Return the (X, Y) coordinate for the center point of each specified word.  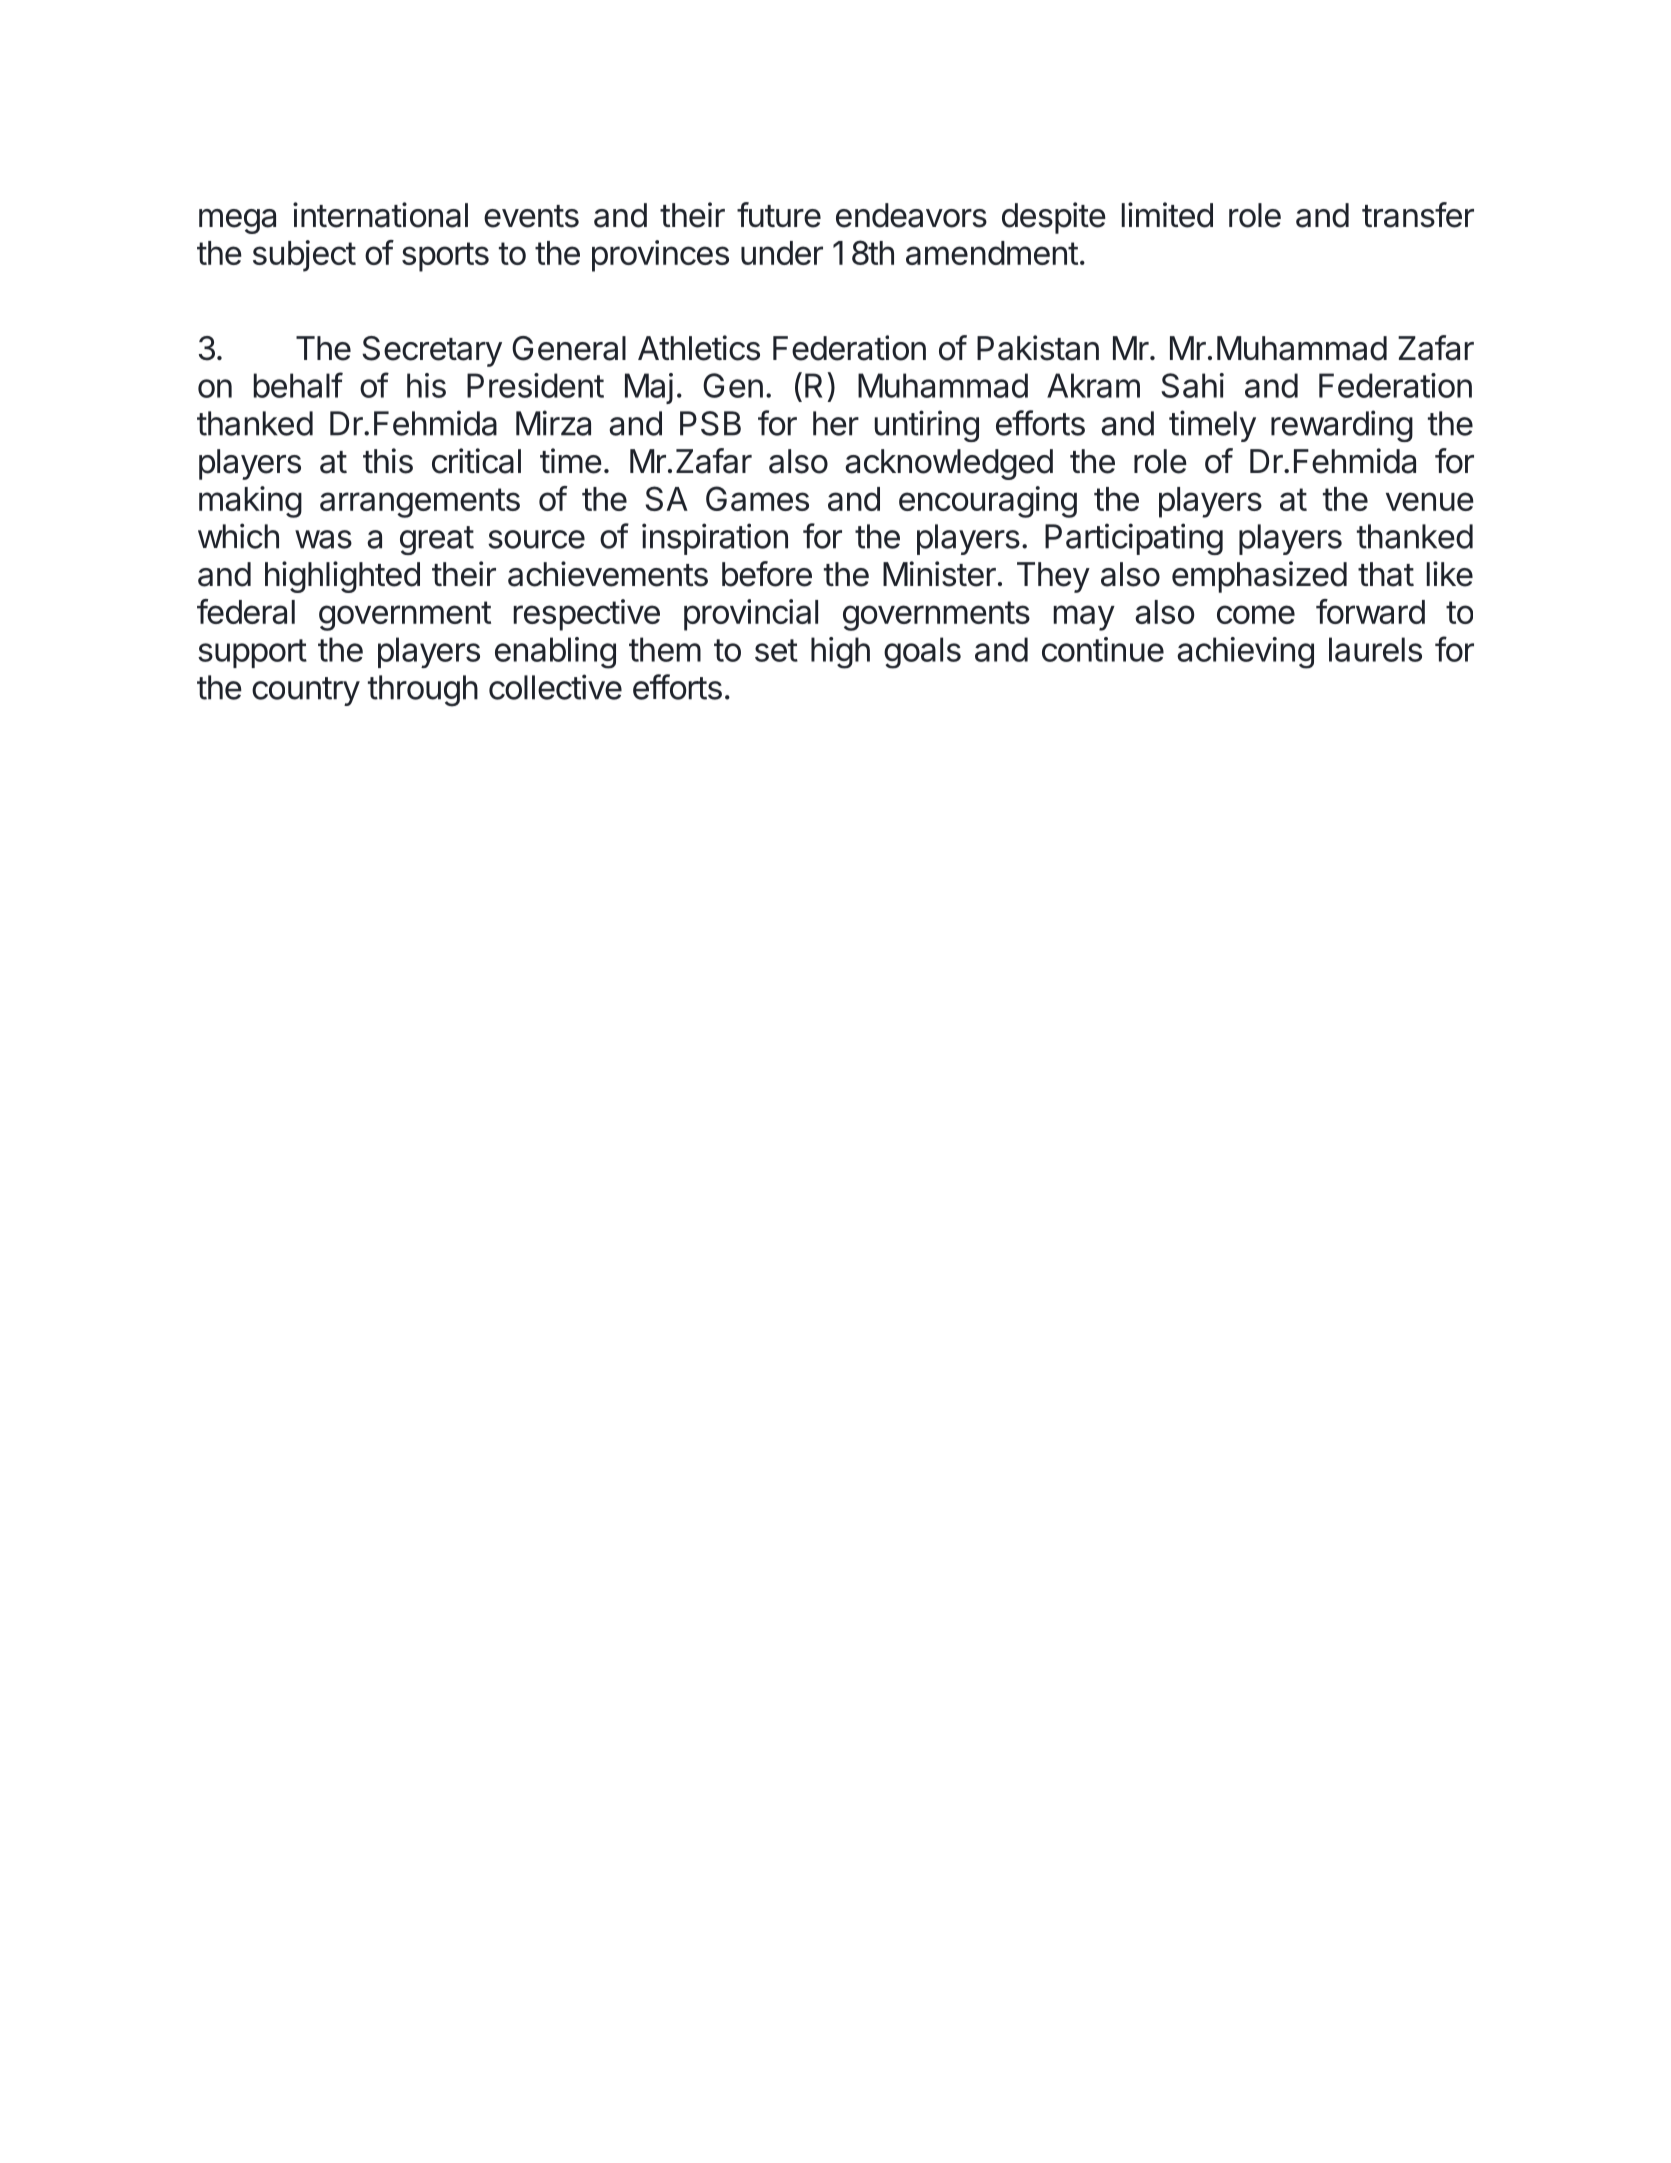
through (423, 691)
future (779, 215)
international (380, 215)
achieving (1245, 653)
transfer (1418, 215)
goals (922, 653)
